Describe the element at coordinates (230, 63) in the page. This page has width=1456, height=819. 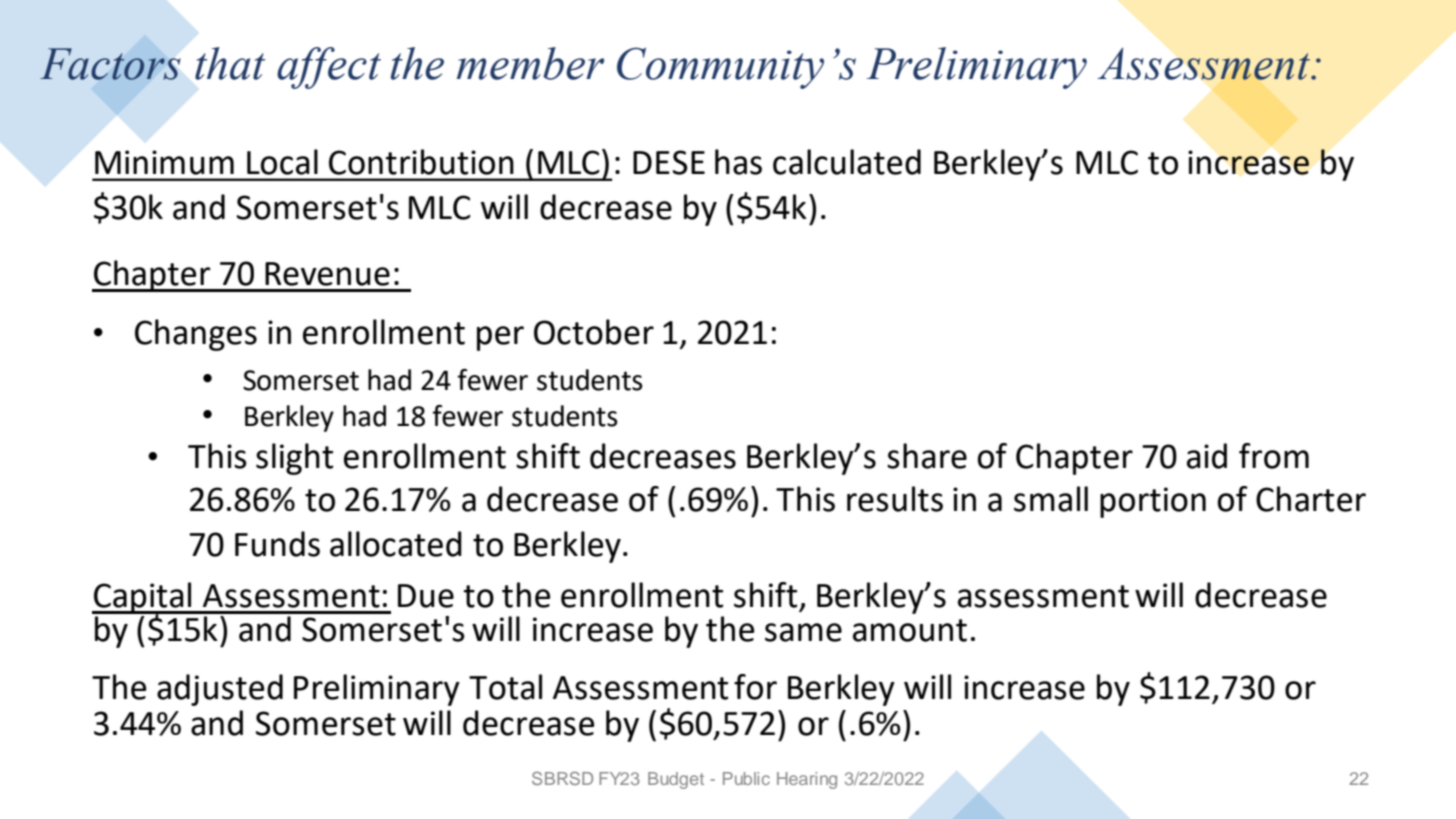
I see `that` at that location.
